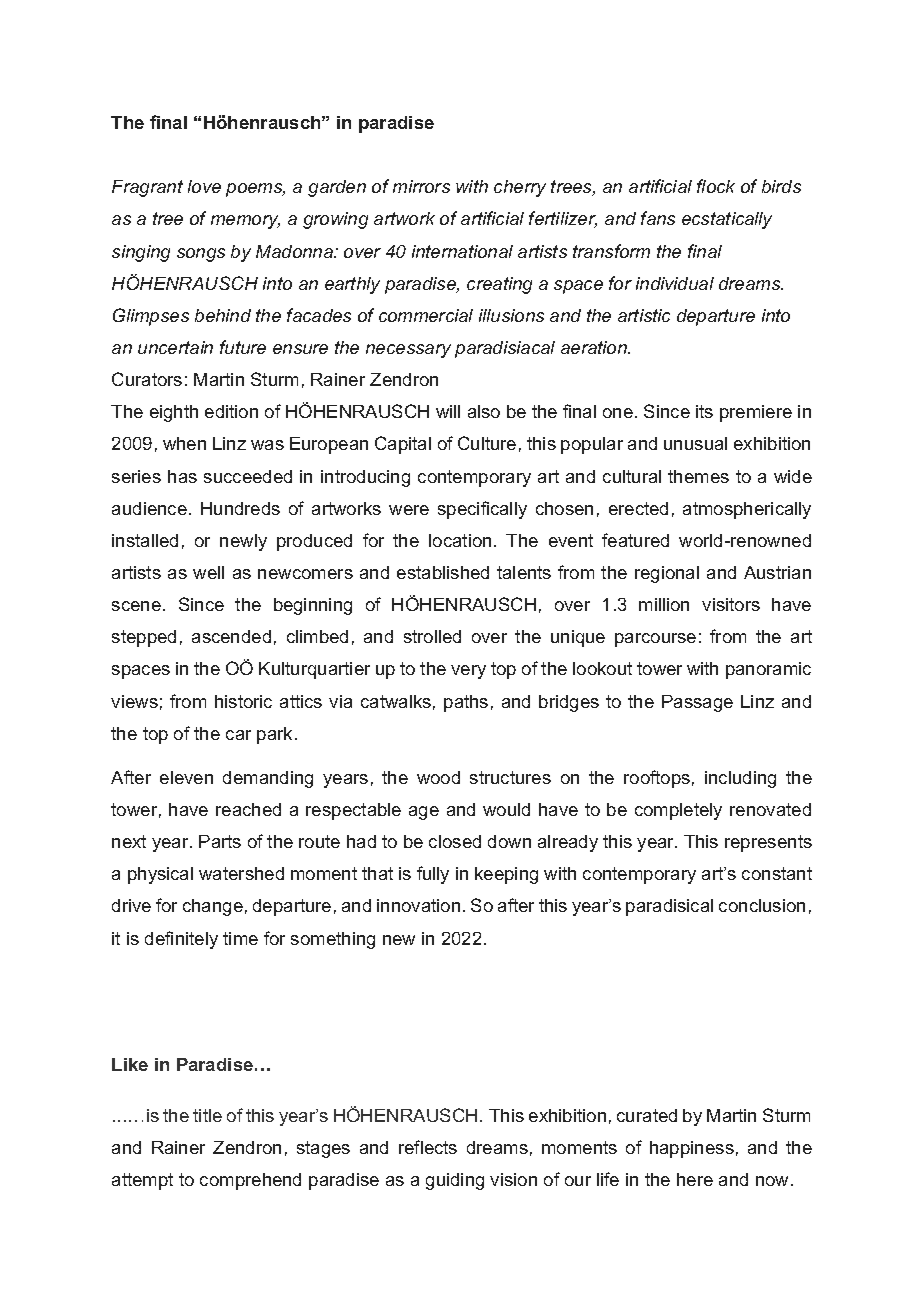 This document has height=1308, width=924. I want to click on international, so click(462, 251).
